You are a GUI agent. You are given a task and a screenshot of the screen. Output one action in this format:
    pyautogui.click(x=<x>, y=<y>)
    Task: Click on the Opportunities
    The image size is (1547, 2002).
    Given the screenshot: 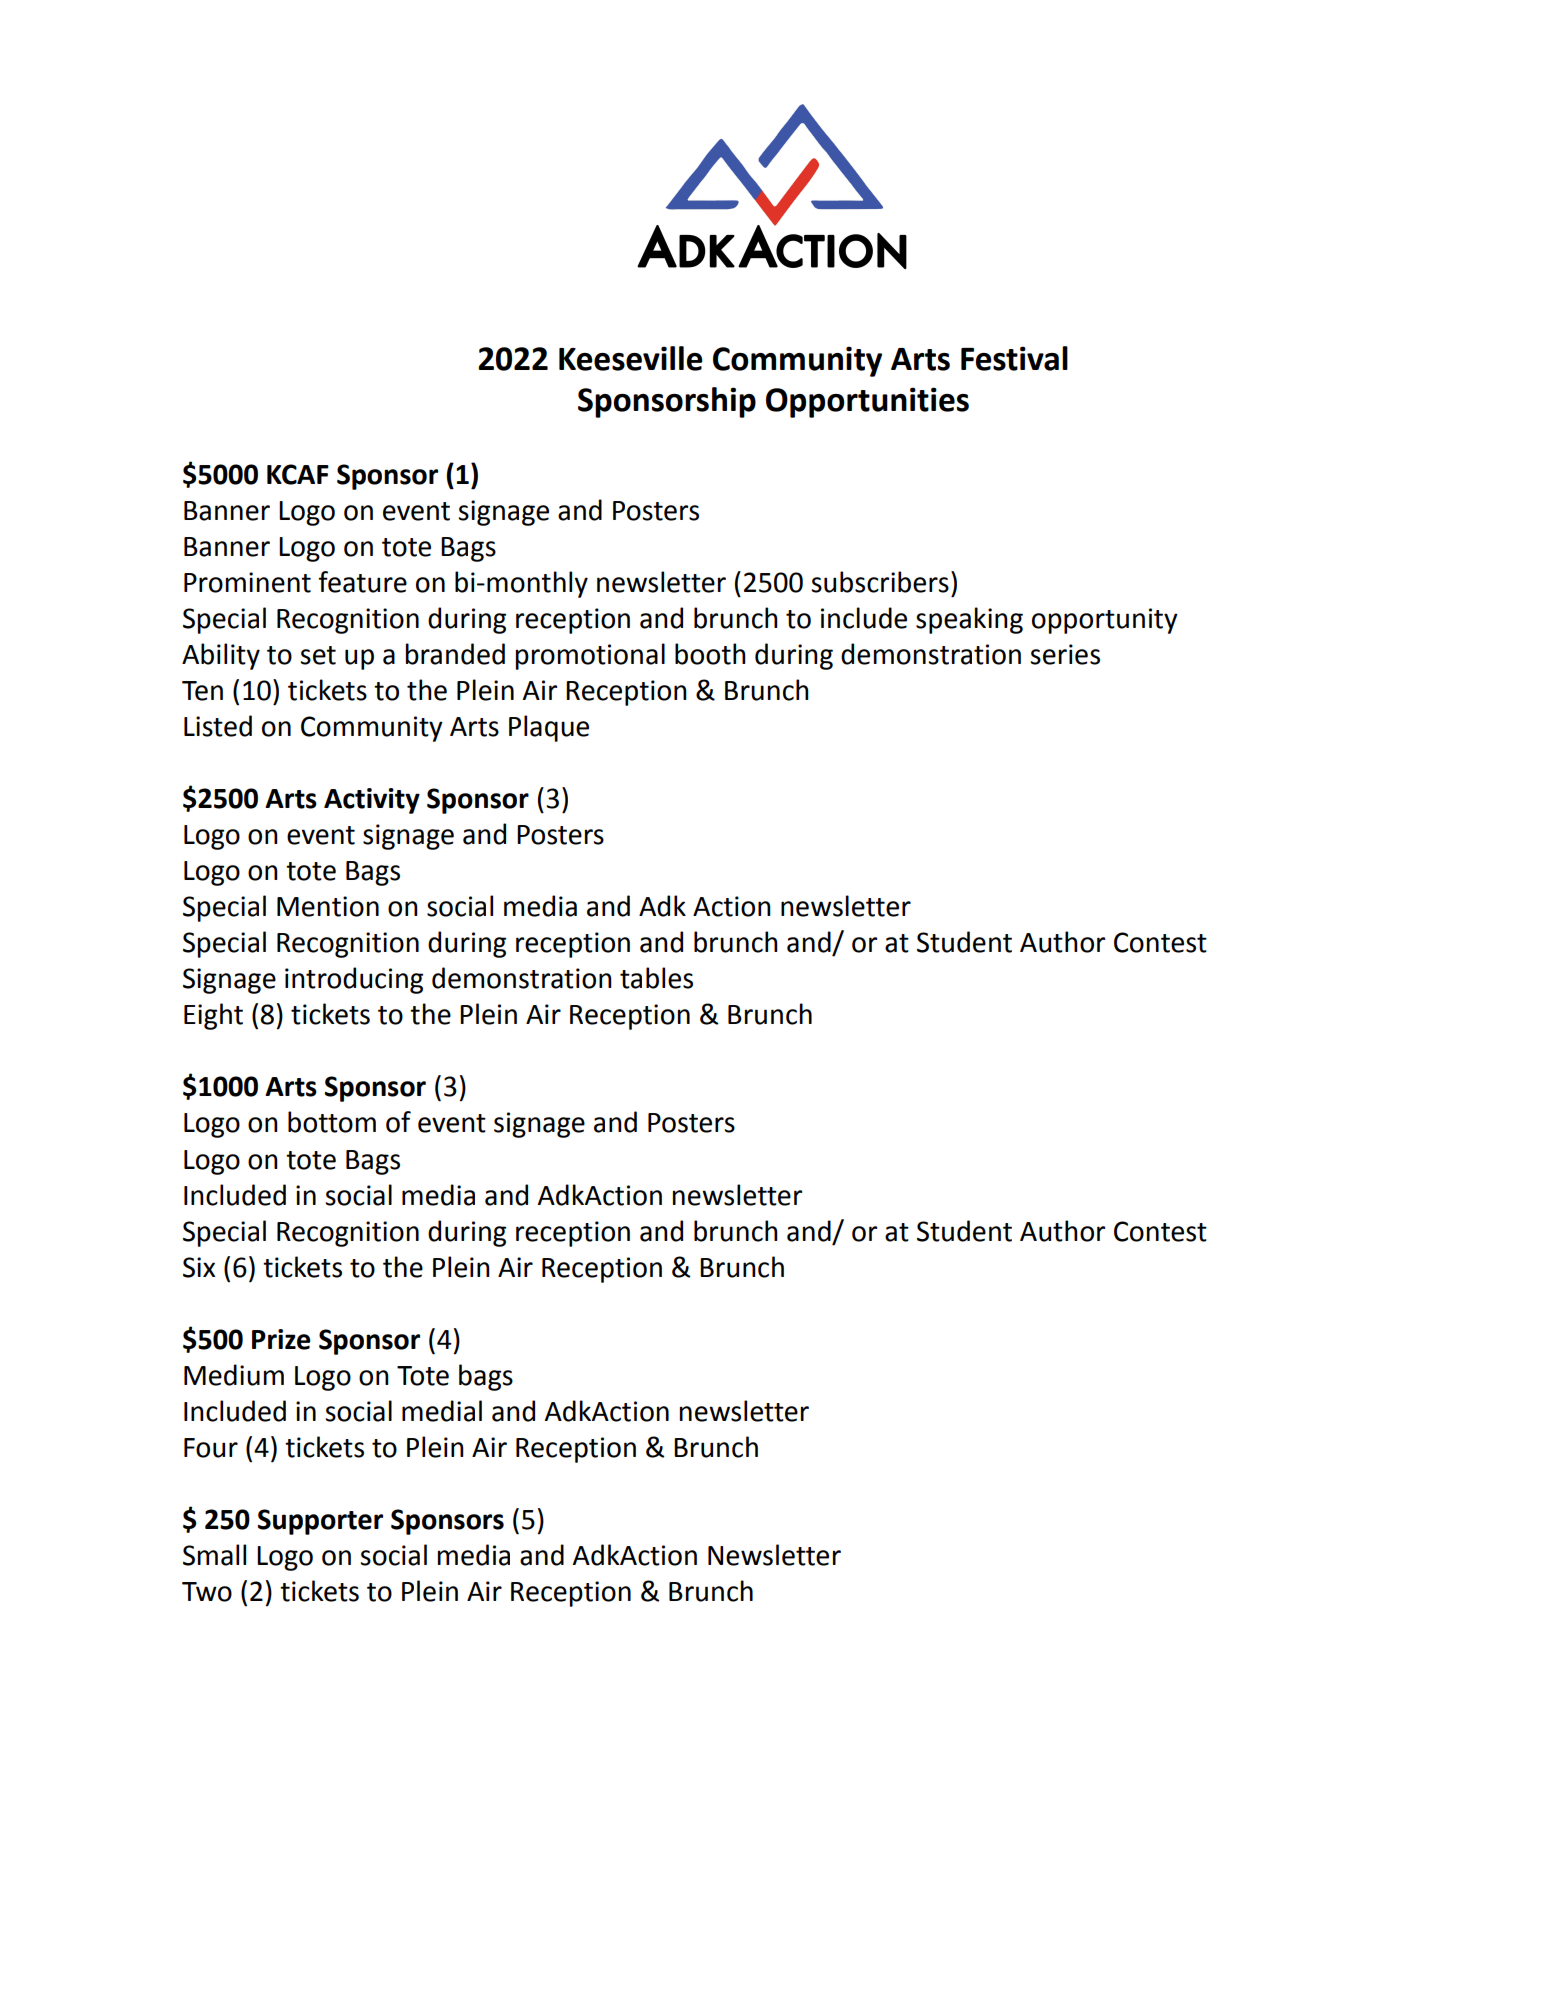 What is the action you would take?
    pyautogui.click(x=867, y=402)
